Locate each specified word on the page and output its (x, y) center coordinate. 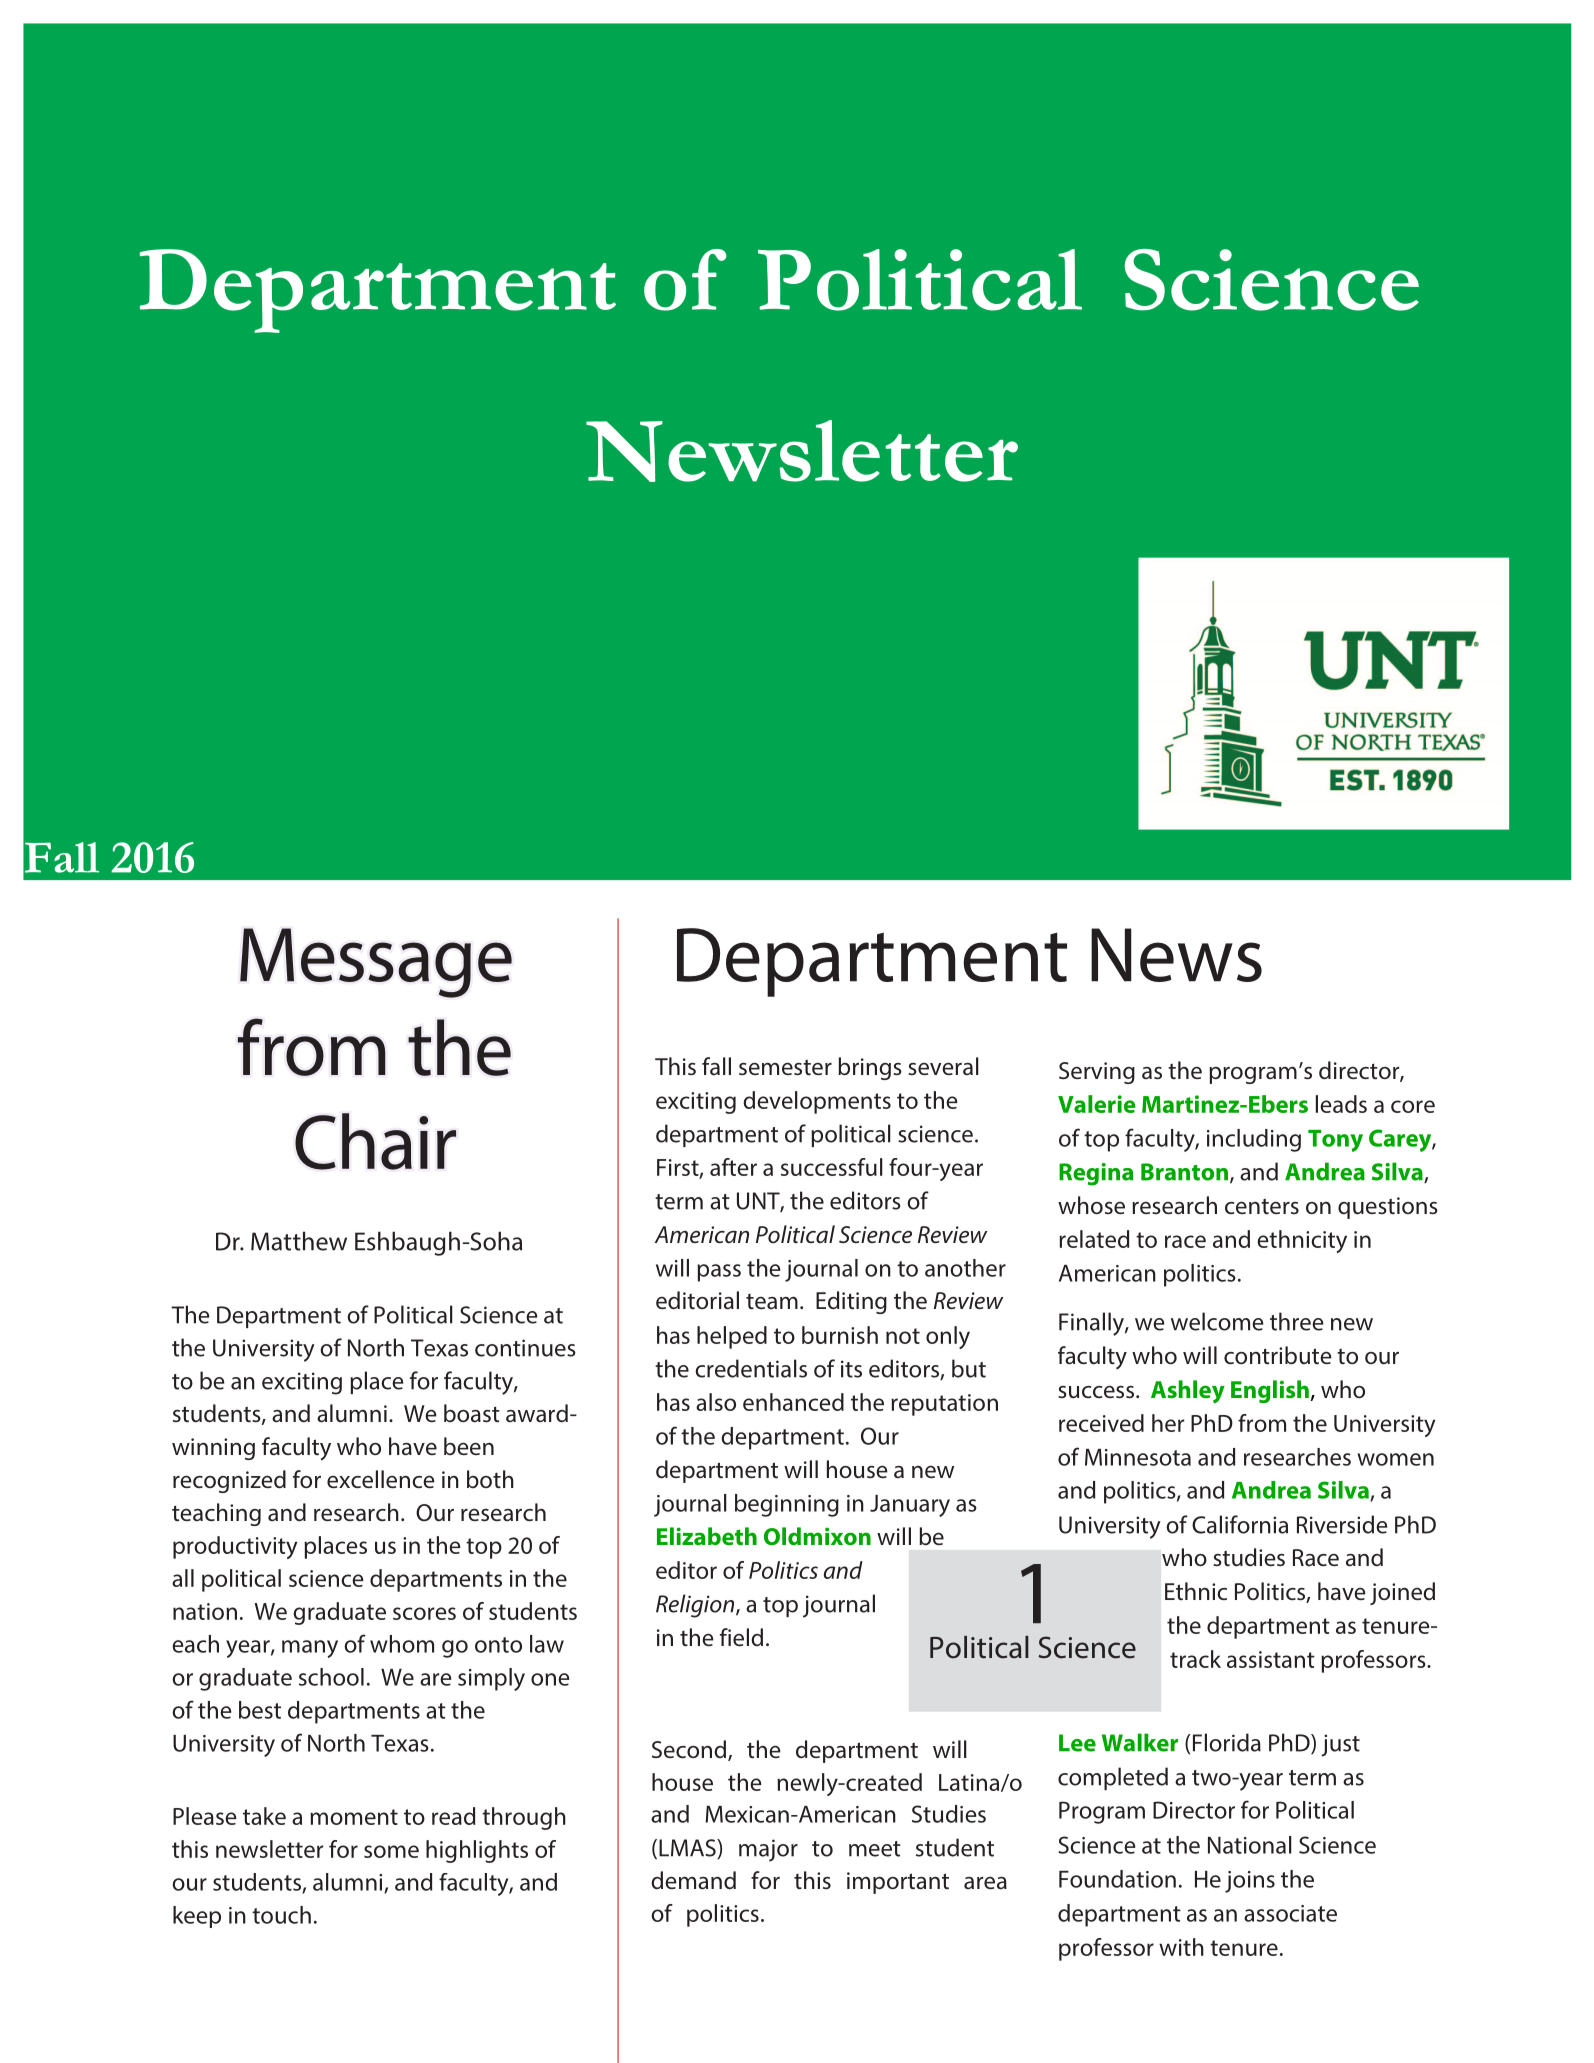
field (741, 1637)
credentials (751, 1368)
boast (472, 1413)
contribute (1278, 1355)
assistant (1271, 1659)
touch (281, 1915)
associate (1290, 1913)
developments (817, 1102)
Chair (375, 1141)
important (898, 1883)
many (310, 1649)
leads (1341, 1104)
